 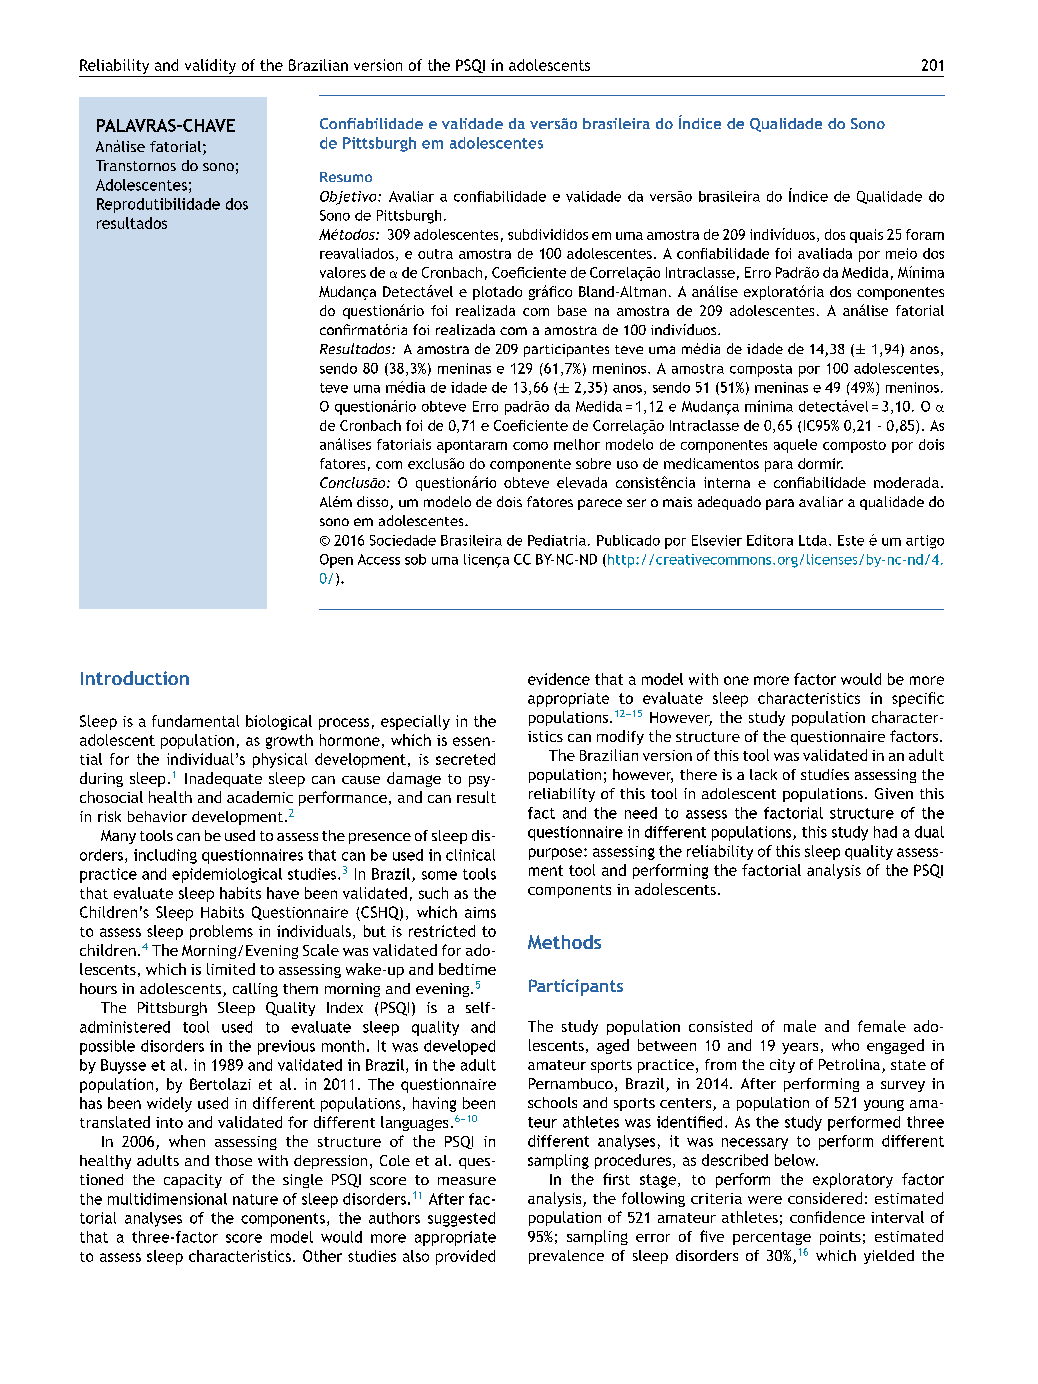 I want to click on validity, so click(x=210, y=66).
